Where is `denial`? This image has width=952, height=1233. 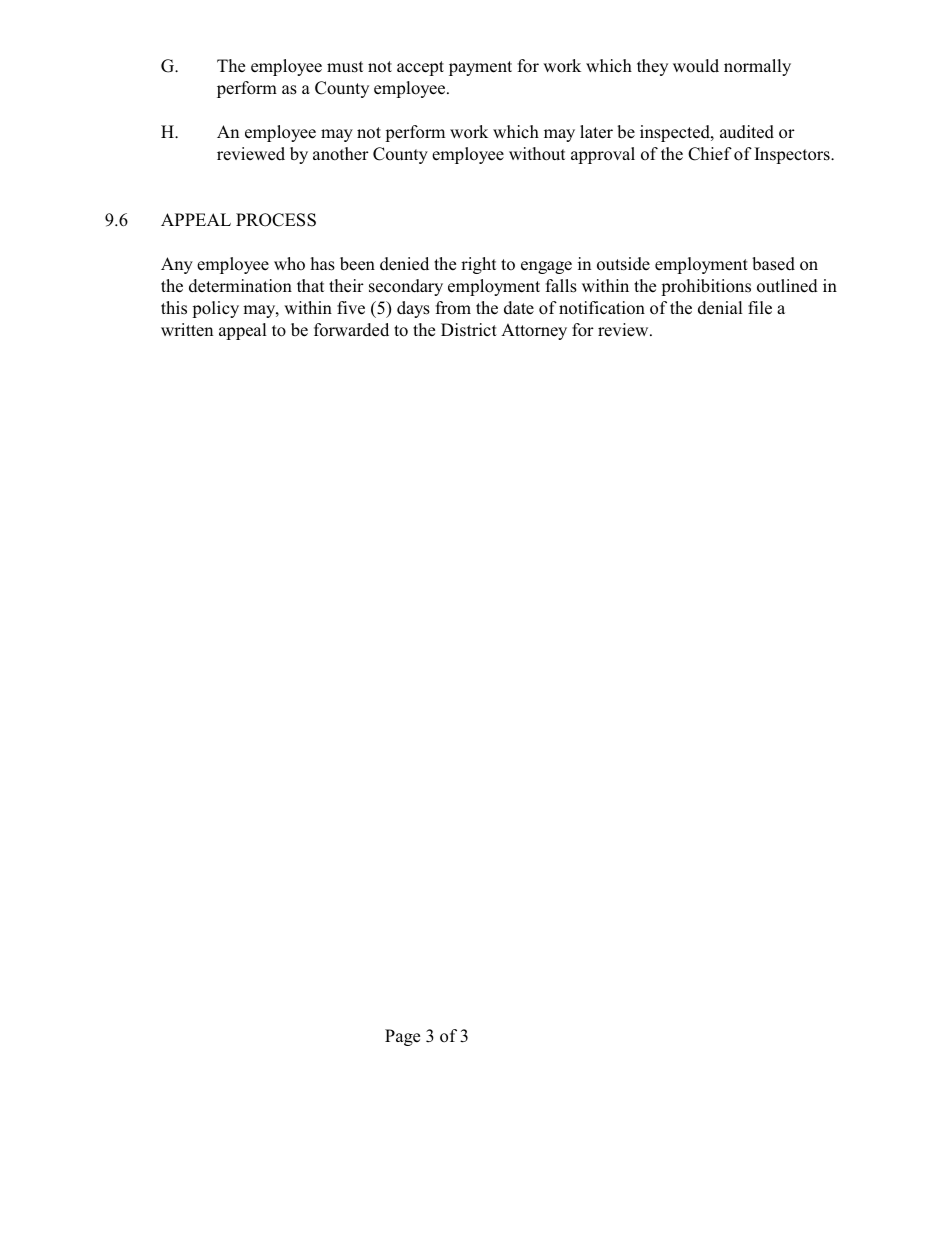
denial is located at coordinates (720, 308).
